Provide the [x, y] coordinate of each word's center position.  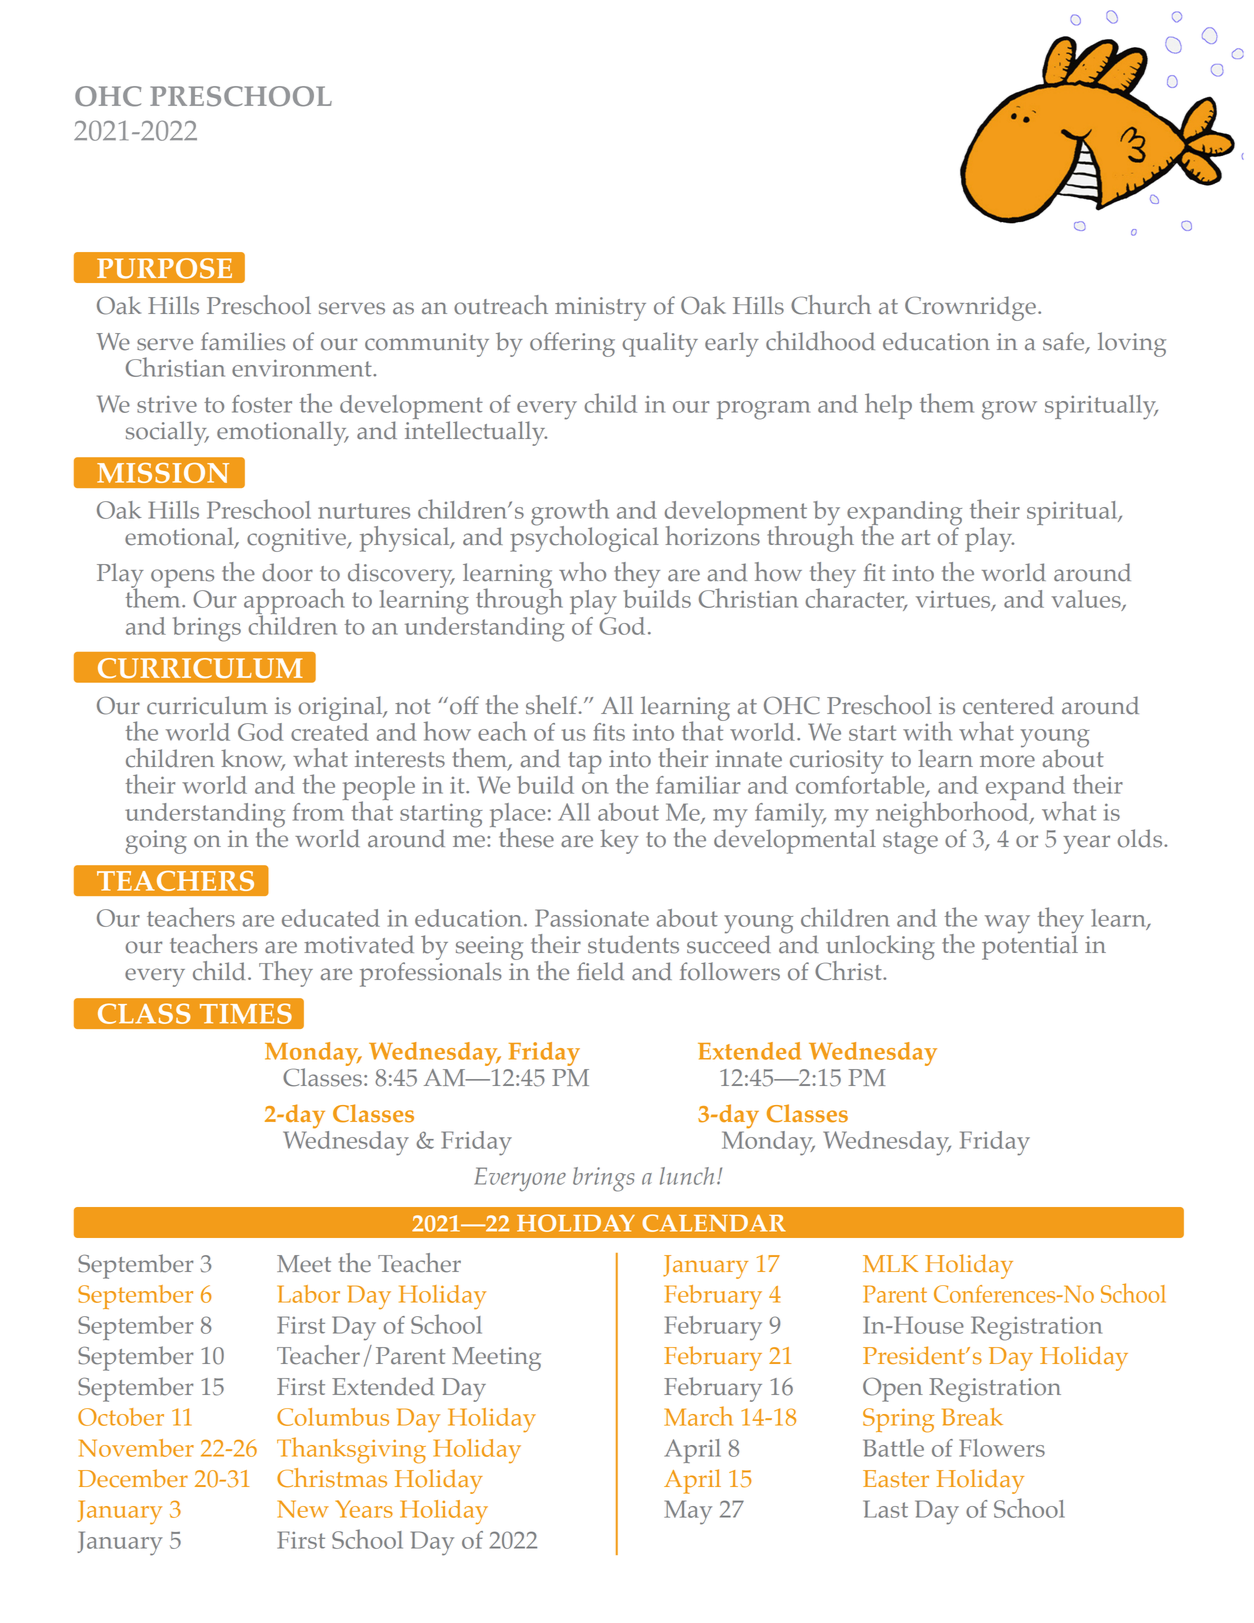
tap [585, 763]
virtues [954, 600]
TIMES [246, 1013]
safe [1065, 342]
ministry [600, 309]
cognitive [298, 540]
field [600, 971]
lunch [687, 1176]
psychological [584, 538]
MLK [890, 1263]
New [303, 1509]
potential [1030, 946]
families [243, 341]
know [253, 759]
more [1007, 761]
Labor [308, 1294]
